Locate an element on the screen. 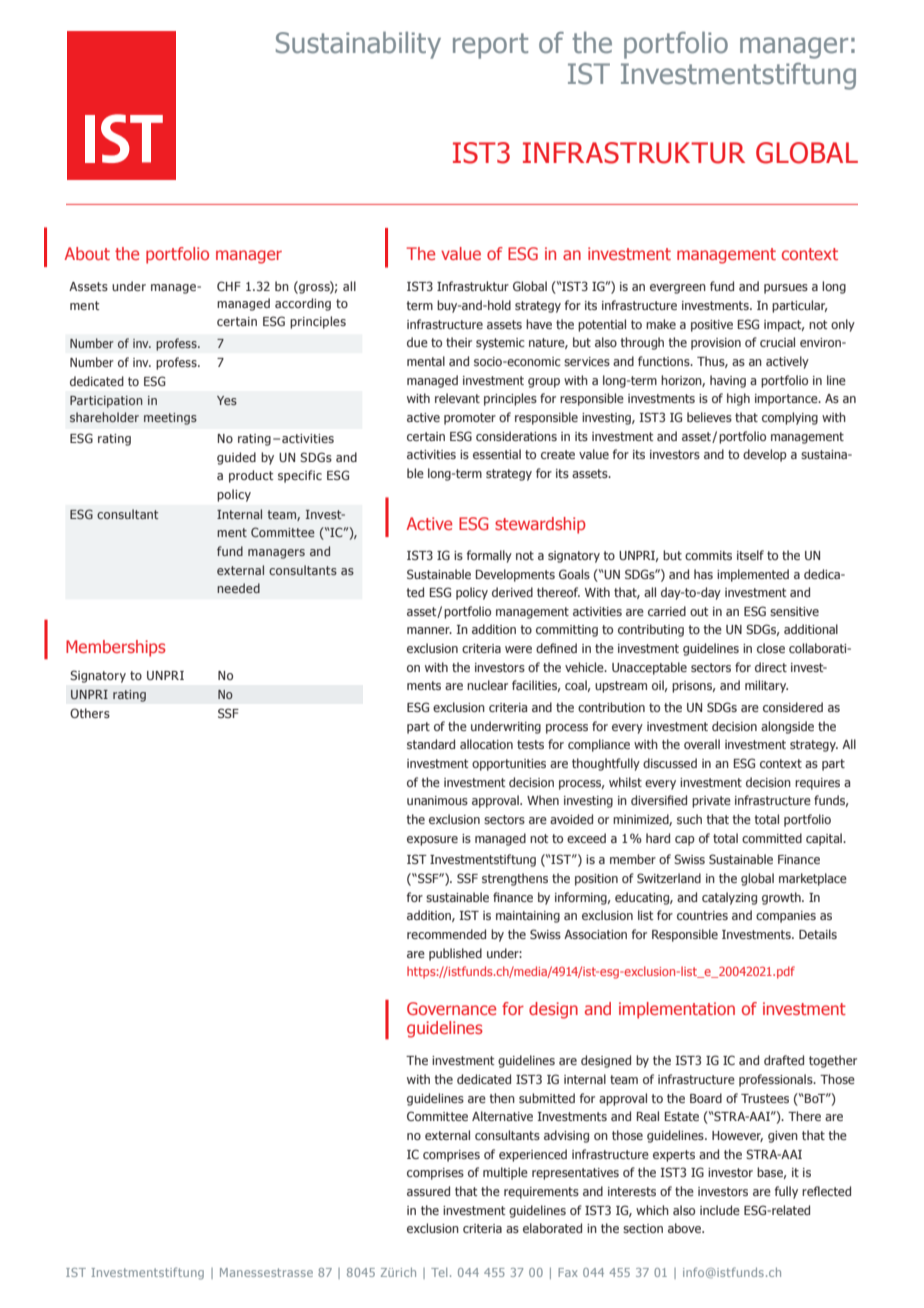 This screenshot has height=1308, width=924. pursues is located at coordinates (786, 289).
